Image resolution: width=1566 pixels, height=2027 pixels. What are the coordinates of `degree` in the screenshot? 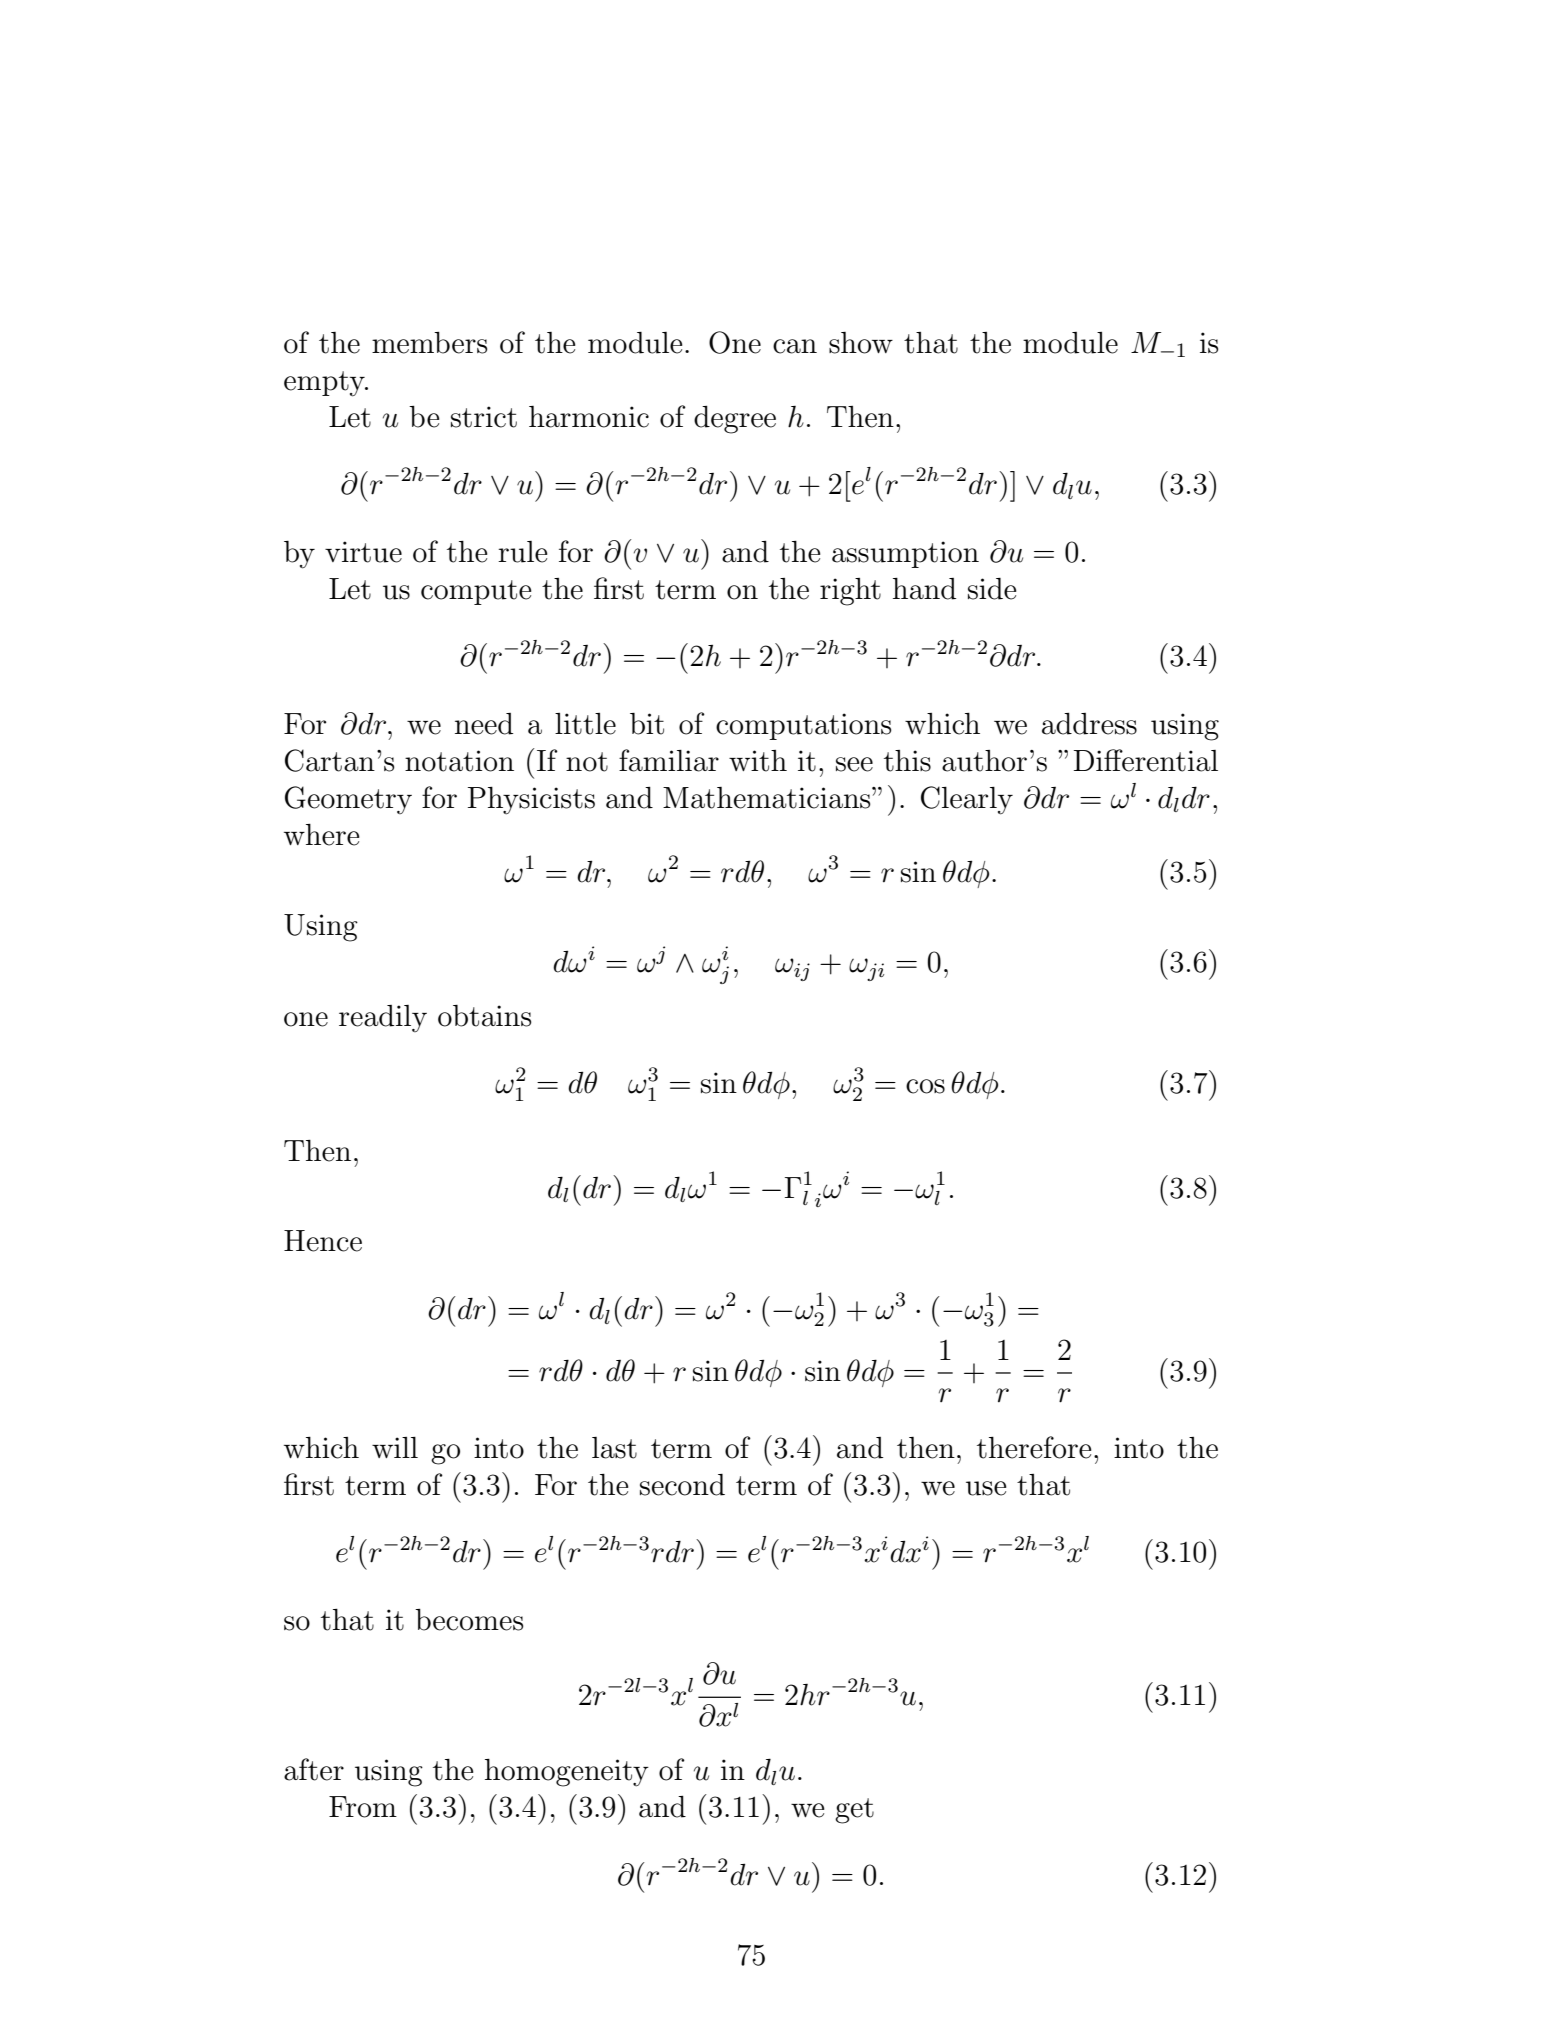 It's located at (735, 420).
